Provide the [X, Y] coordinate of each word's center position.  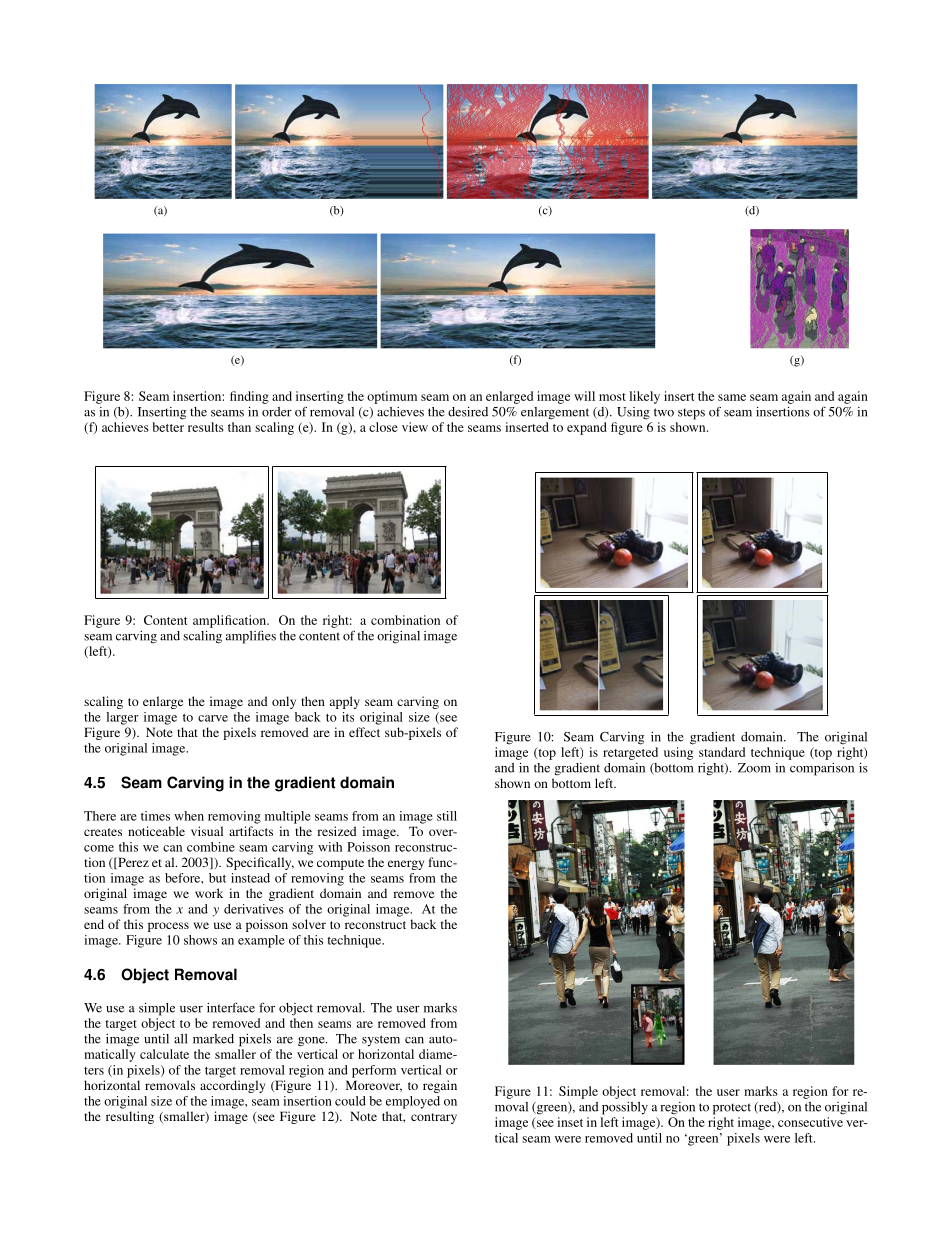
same [732, 397]
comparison [822, 769]
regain [440, 1086]
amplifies [251, 637]
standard [722, 752]
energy [406, 865]
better [168, 427]
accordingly [232, 1086]
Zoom [754, 768]
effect [364, 732]
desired [468, 412]
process [168, 927]
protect [732, 1109]
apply [345, 702]
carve [213, 718]
